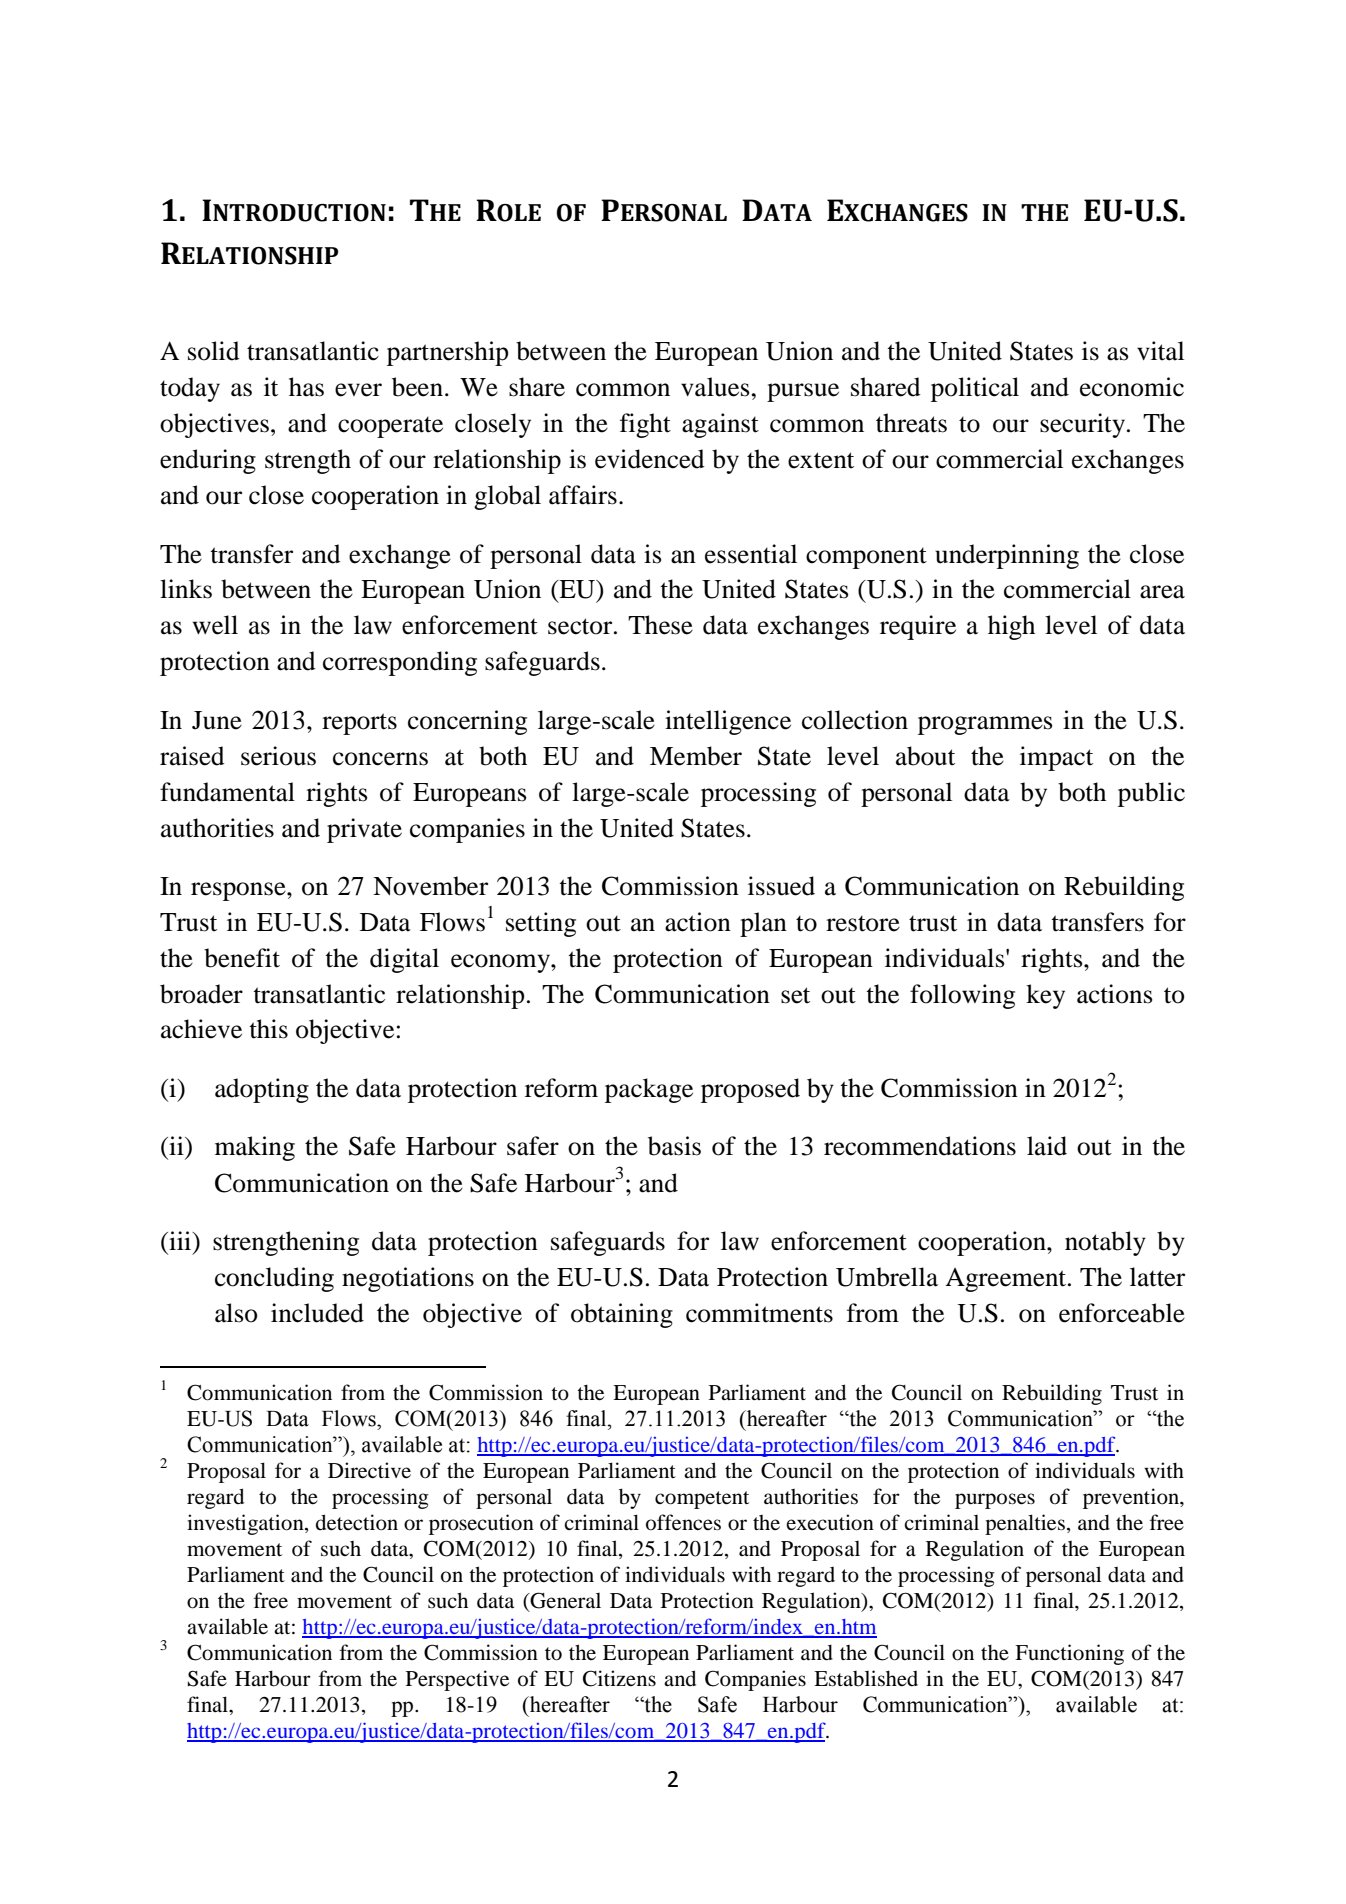  I want to click on Member, so click(696, 756).
